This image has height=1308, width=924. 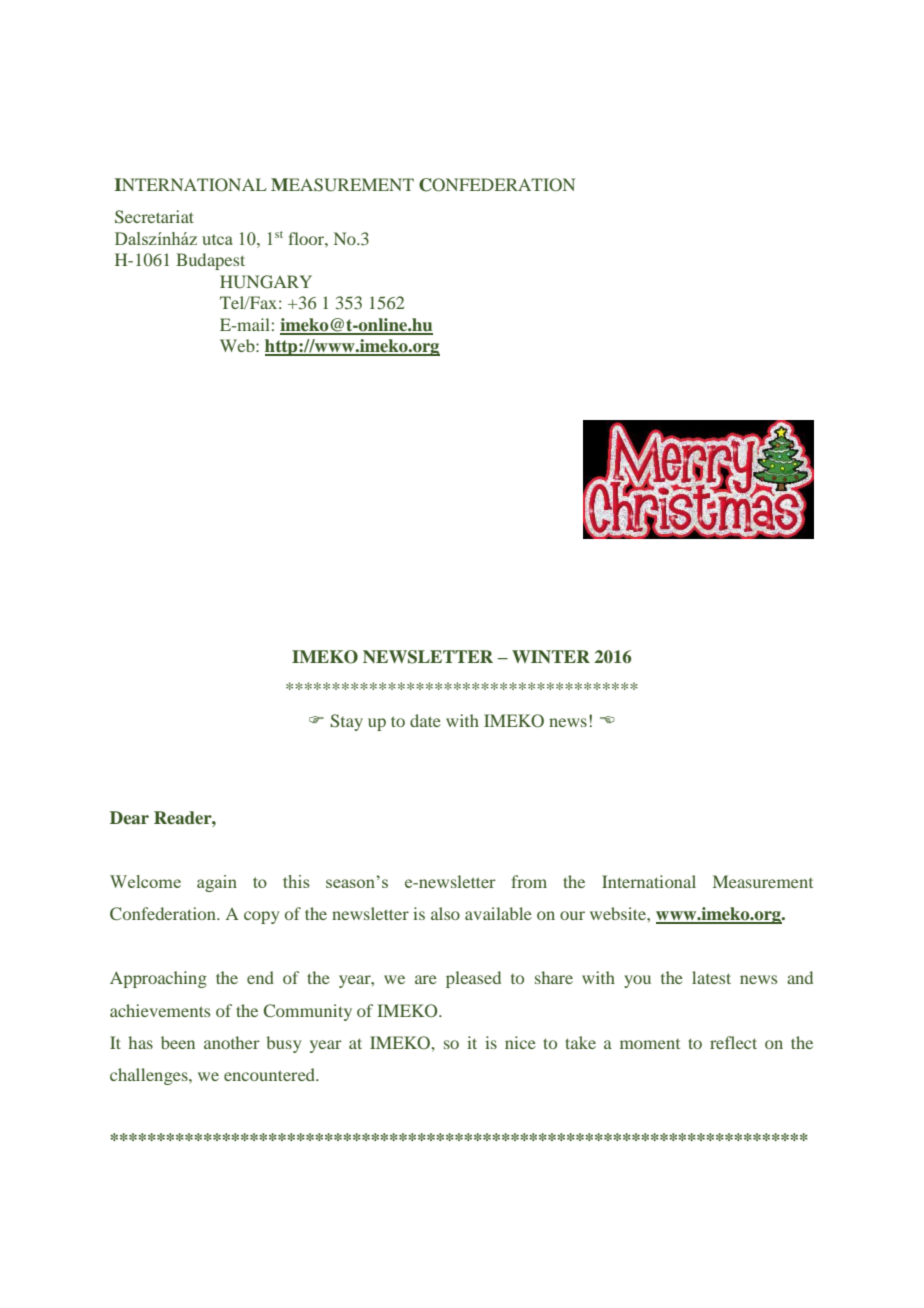 I want to click on Dear, so click(x=129, y=817).
